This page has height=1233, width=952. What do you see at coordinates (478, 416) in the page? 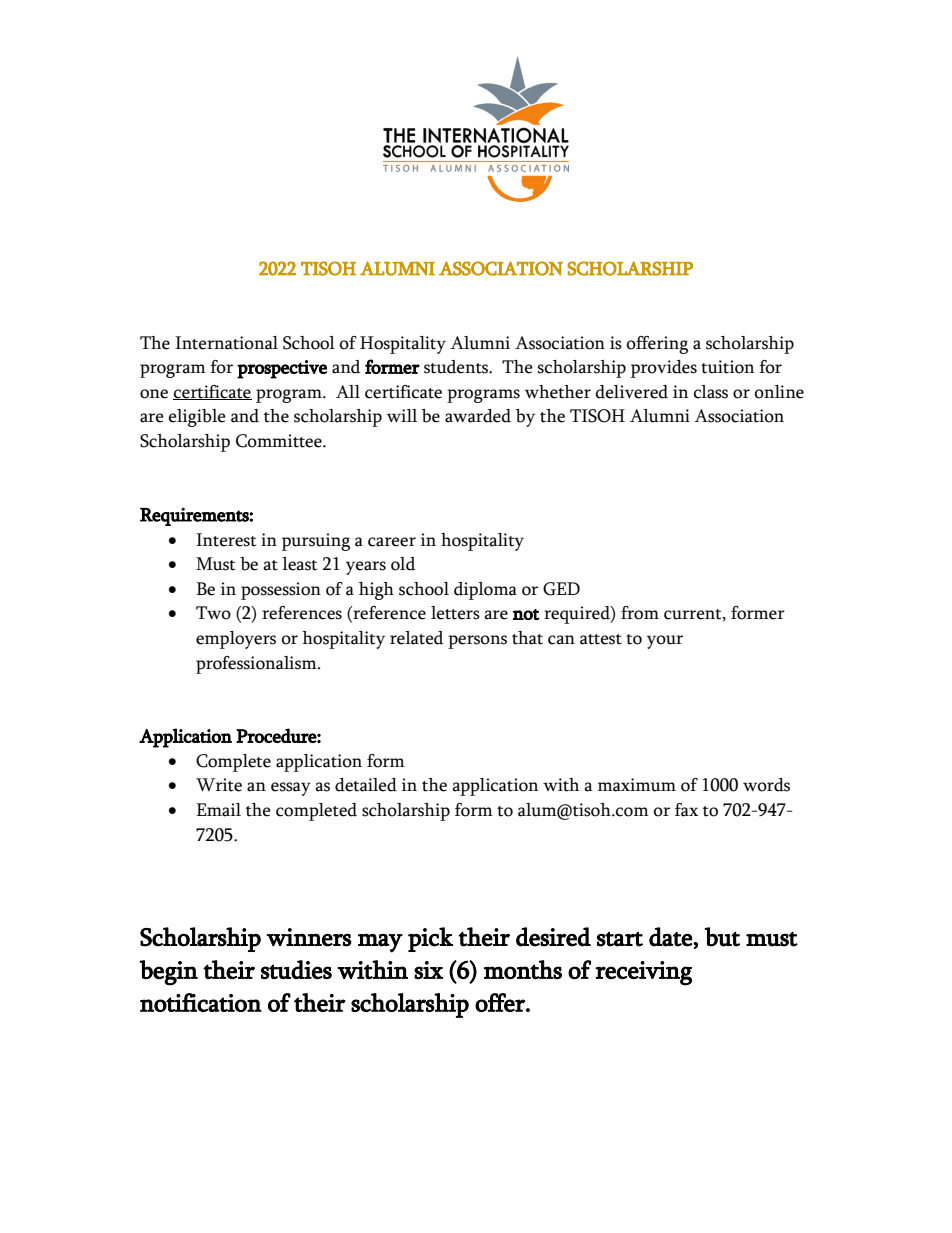
I see `awarded` at bounding box center [478, 416].
